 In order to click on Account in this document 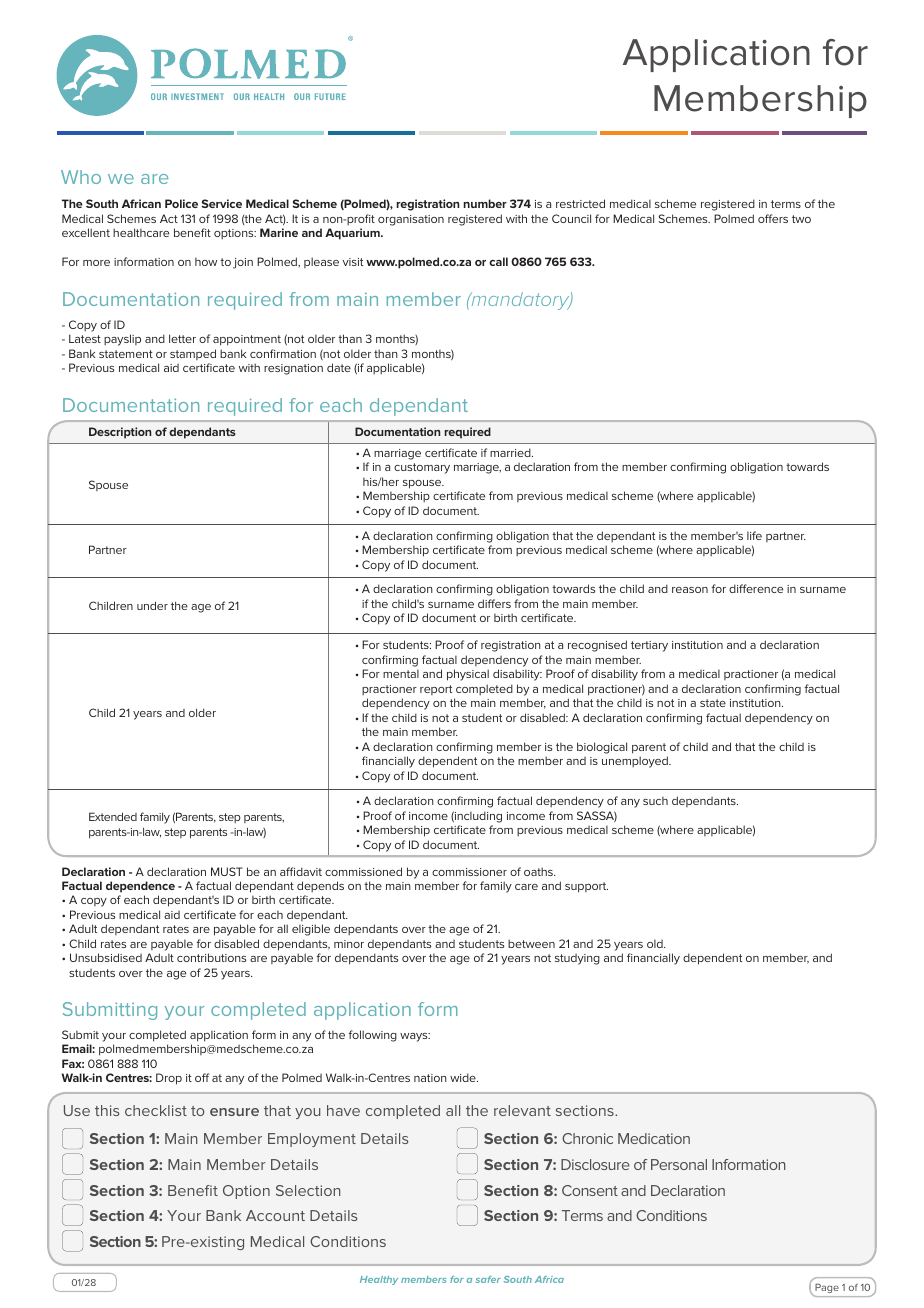, I will do `click(275, 1215)`.
